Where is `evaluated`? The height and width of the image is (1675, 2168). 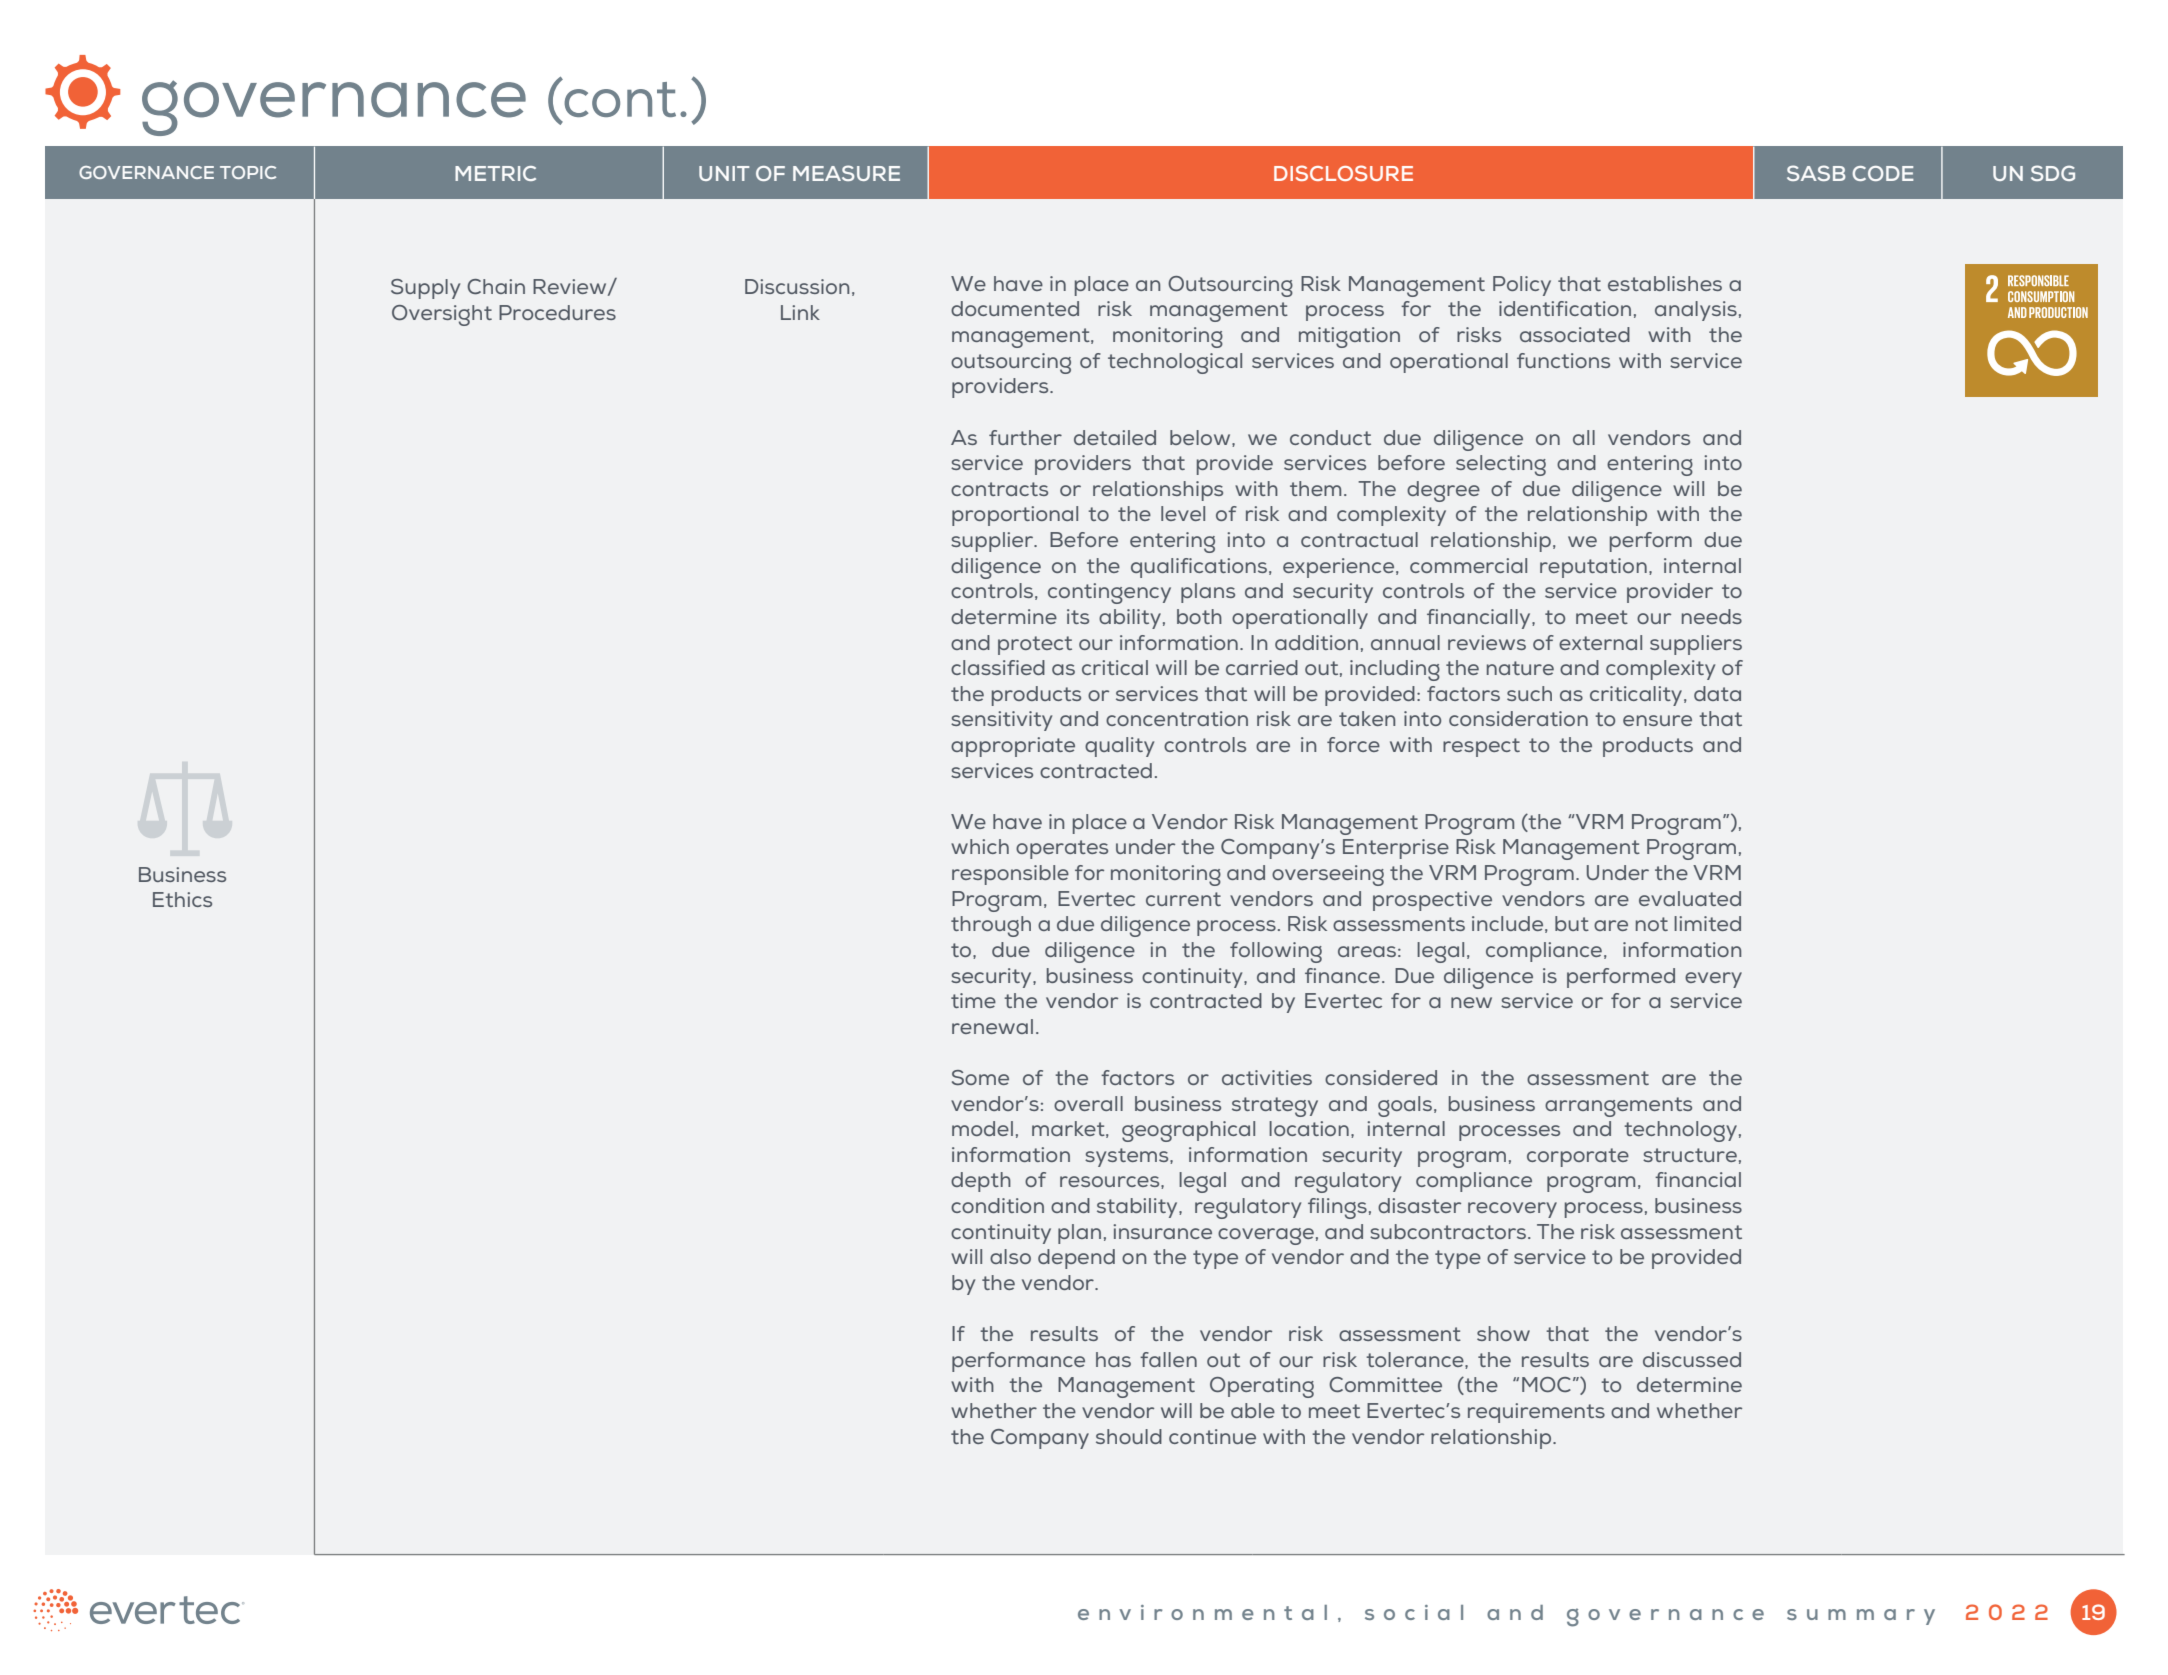
evaluated is located at coordinates (1690, 898).
